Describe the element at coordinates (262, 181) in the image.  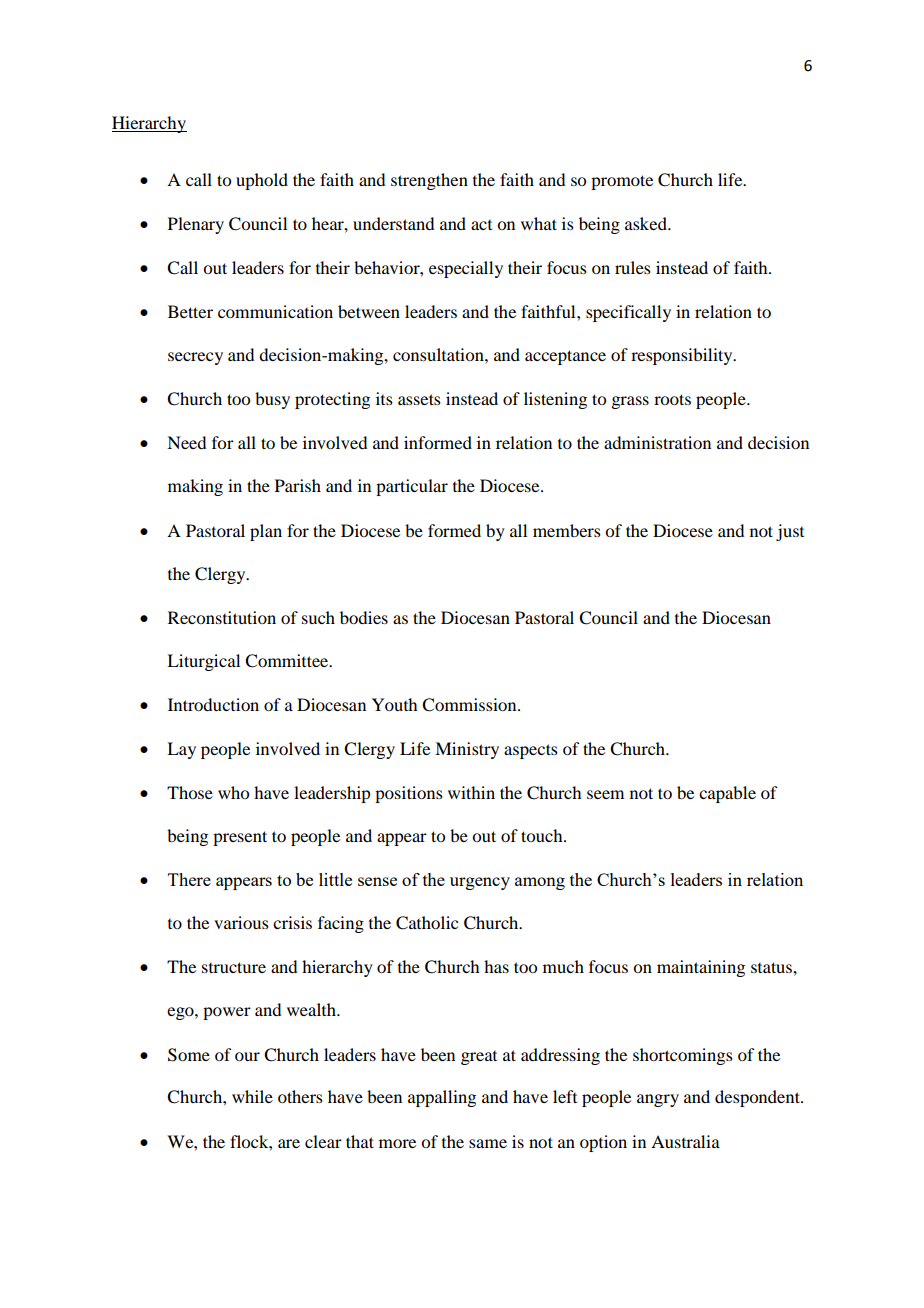
I see `uphold` at that location.
